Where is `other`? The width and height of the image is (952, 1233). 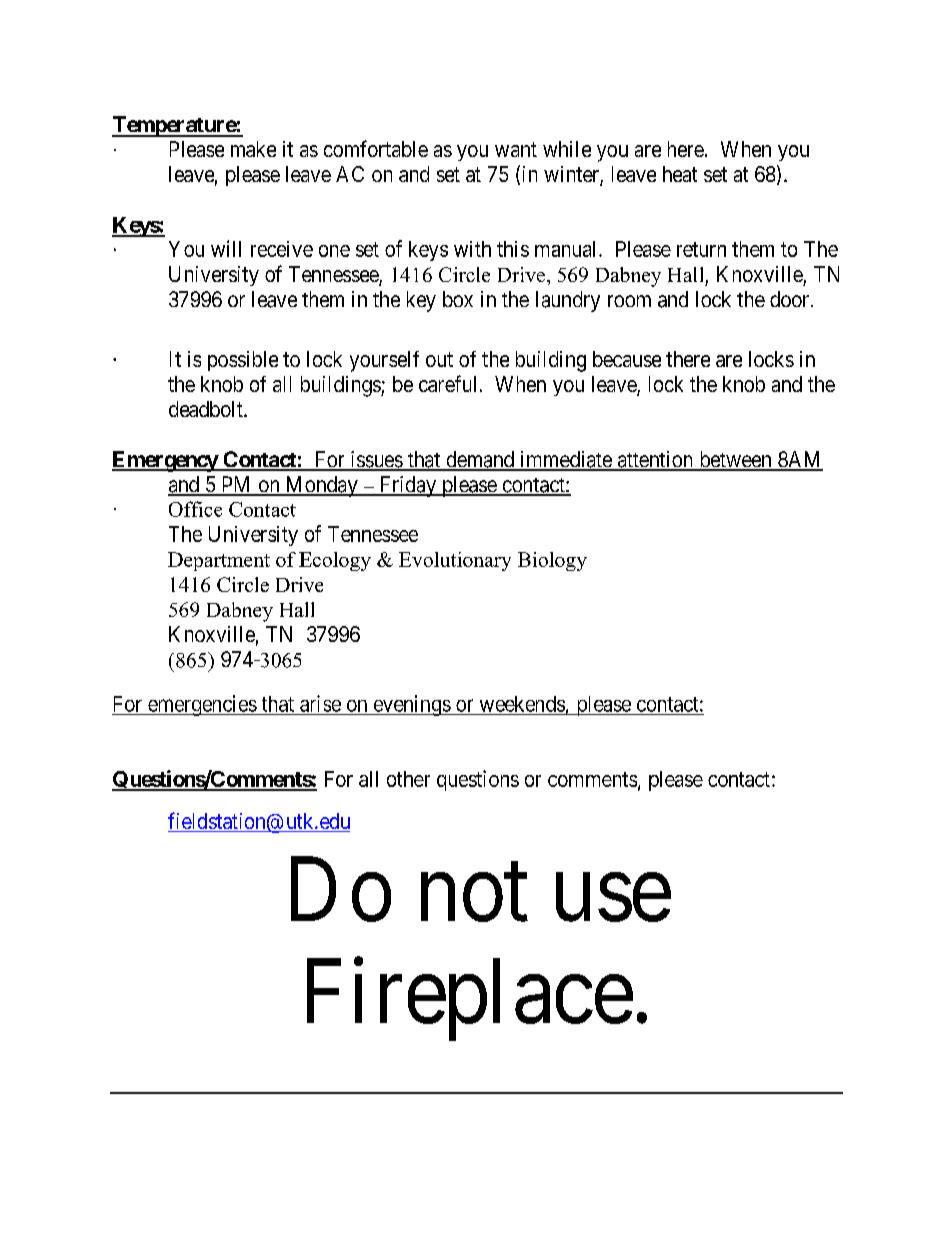
other is located at coordinates (408, 779).
